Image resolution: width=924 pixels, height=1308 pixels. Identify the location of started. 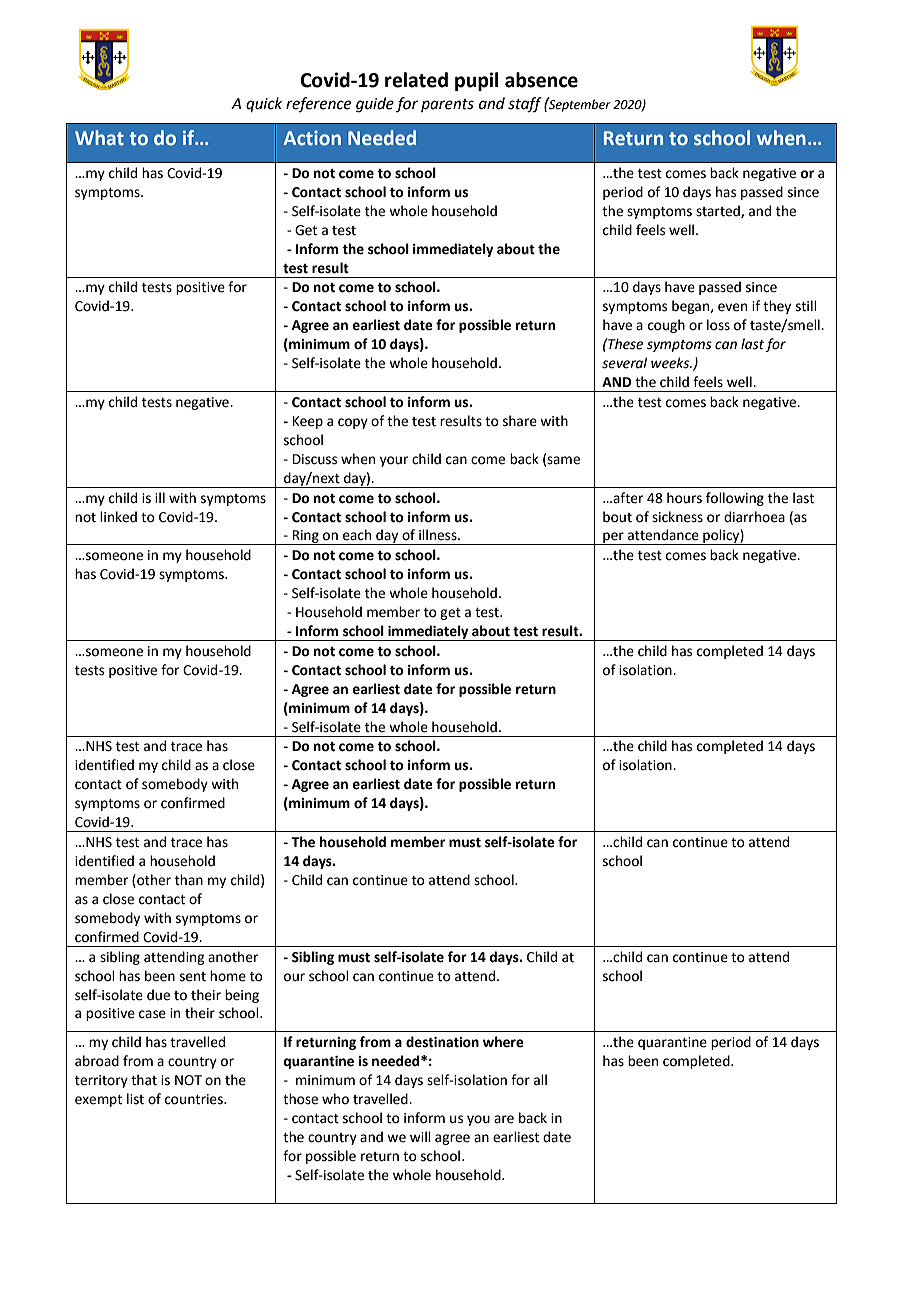
(719, 211).
